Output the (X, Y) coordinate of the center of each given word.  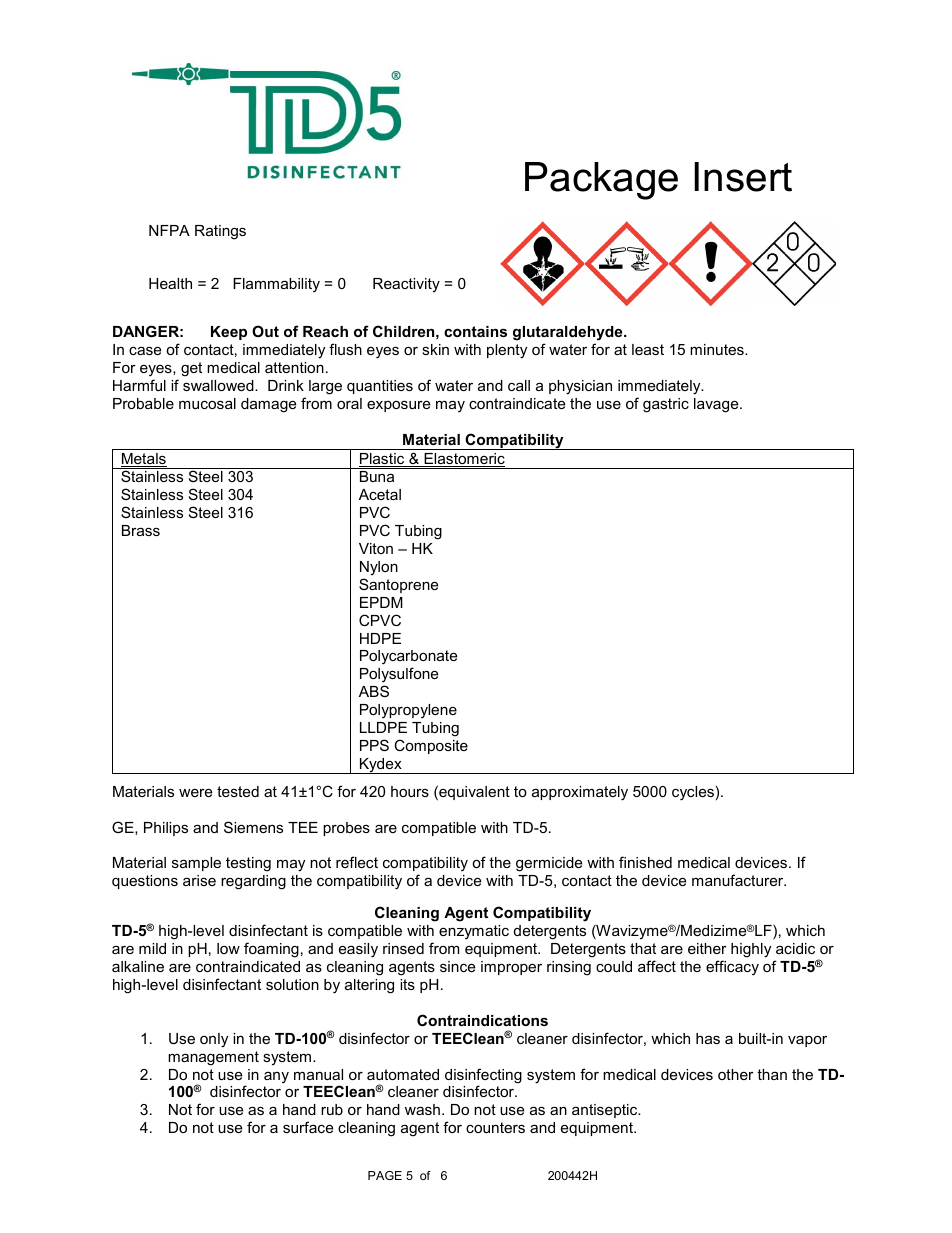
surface (308, 1127)
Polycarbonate (408, 659)
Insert (743, 177)
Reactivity (406, 285)
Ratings (220, 232)
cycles (693, 793)
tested (238, 791)
